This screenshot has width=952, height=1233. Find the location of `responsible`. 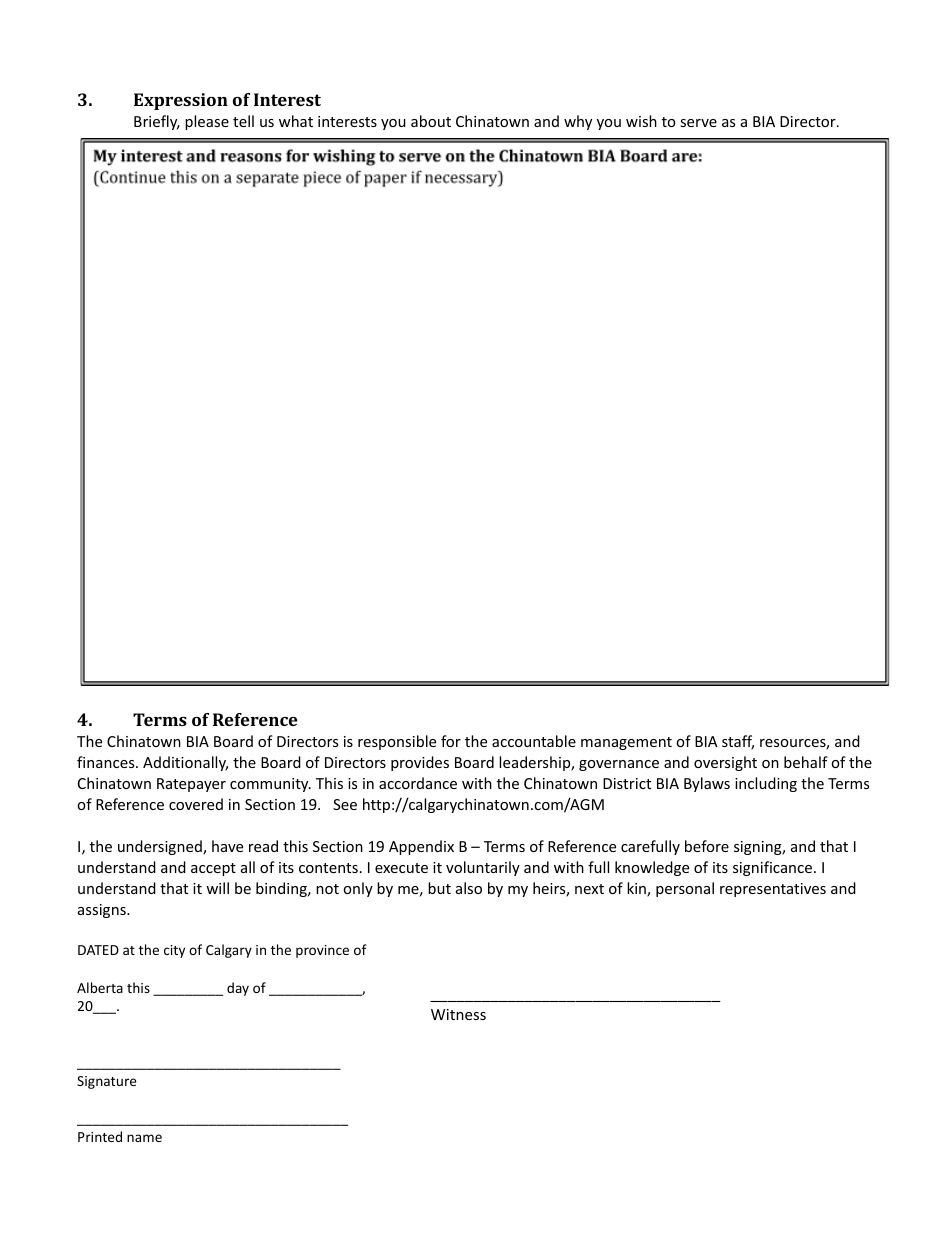

responsible is located at coordinates (397, 742).
